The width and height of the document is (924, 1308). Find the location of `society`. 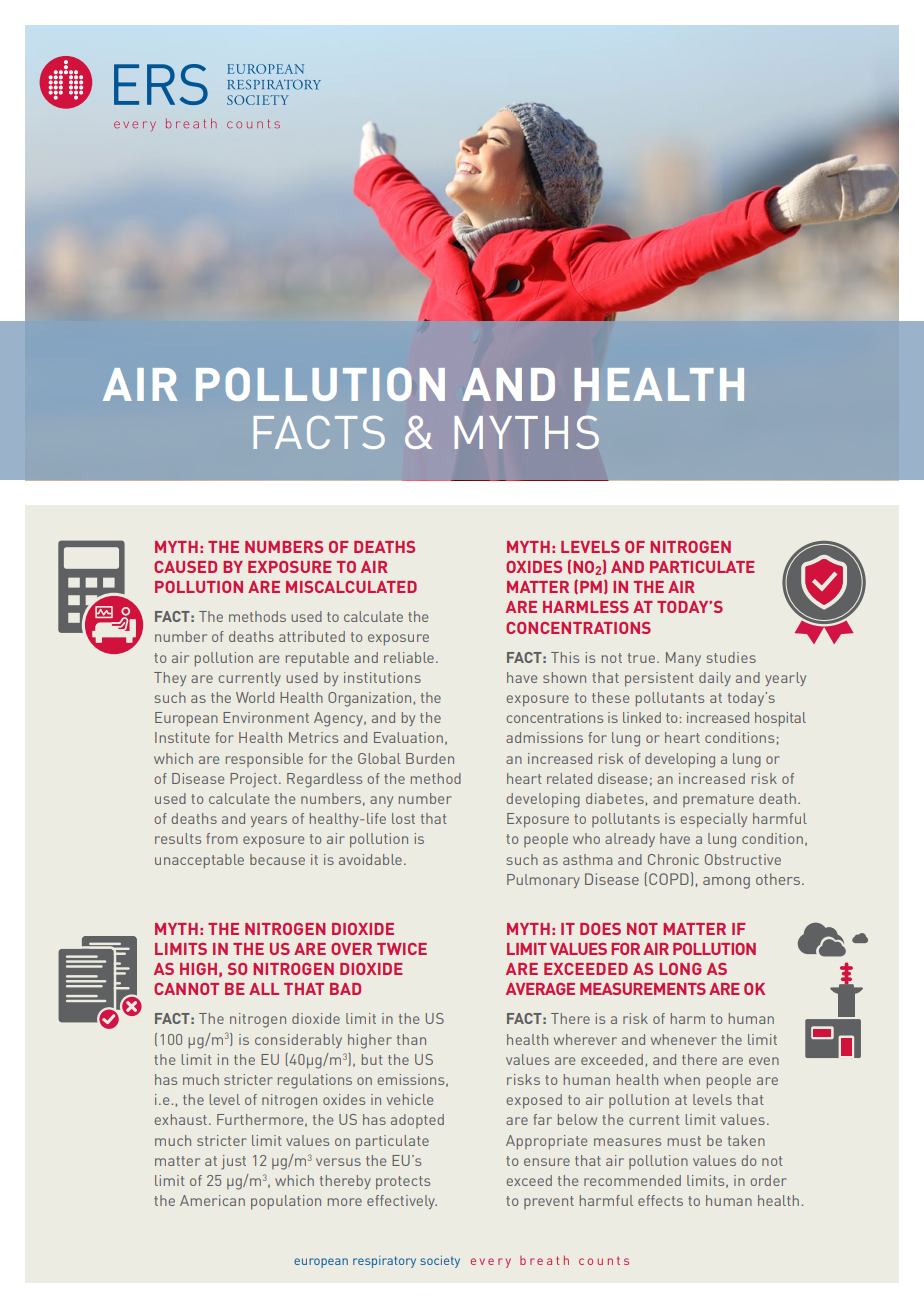

society is located at coordinates (440, 1261).
